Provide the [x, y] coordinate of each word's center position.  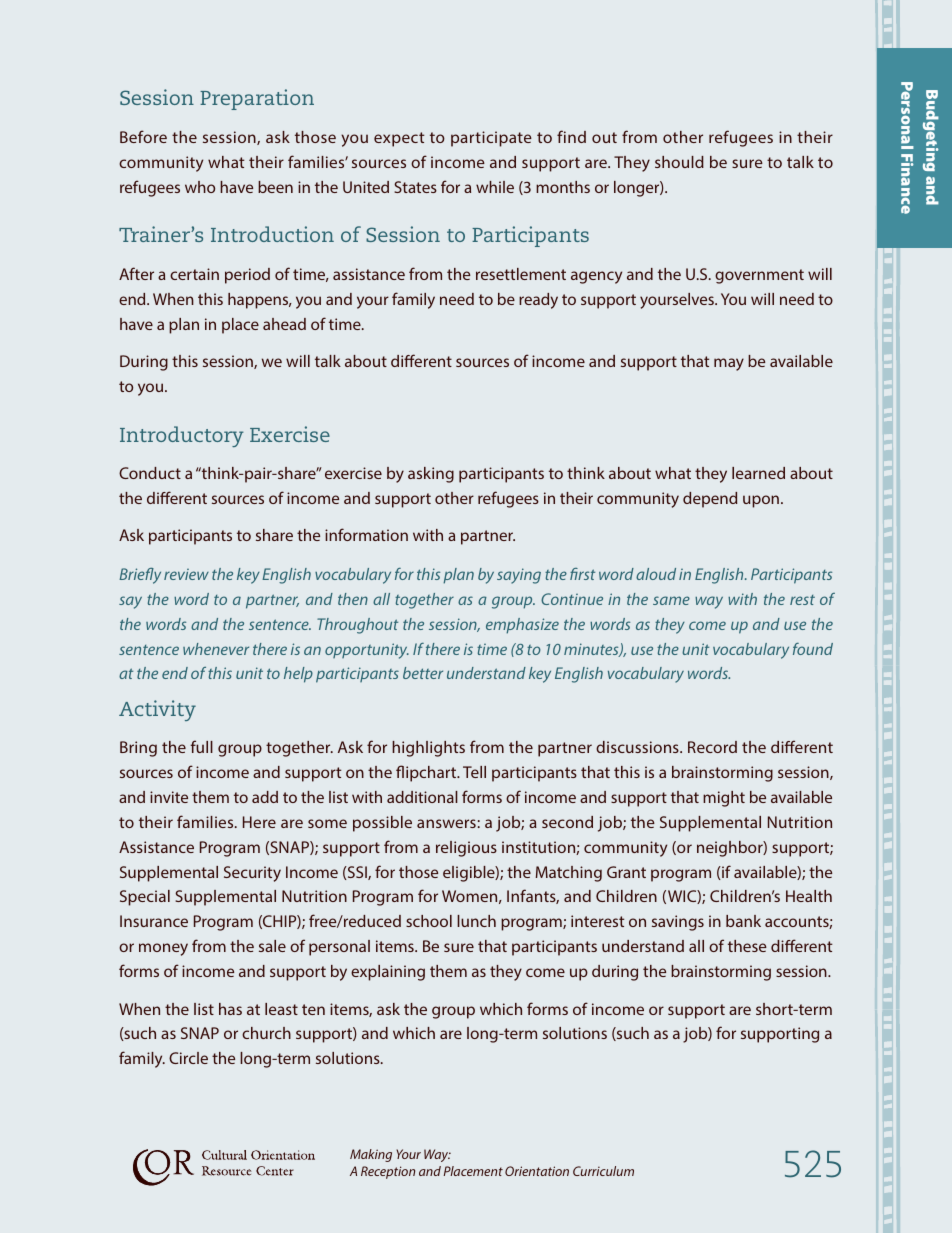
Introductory [182, 436]
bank [743, 921]
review [186, 574]
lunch [476, 921]
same [671, 600]
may [729, 364]
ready [538, 301]
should [679, 162]
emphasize [522, 626]
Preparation [257, 99]
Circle [188, 1058]
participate [491, 139]
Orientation [537, 1171]
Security [252, 874]
